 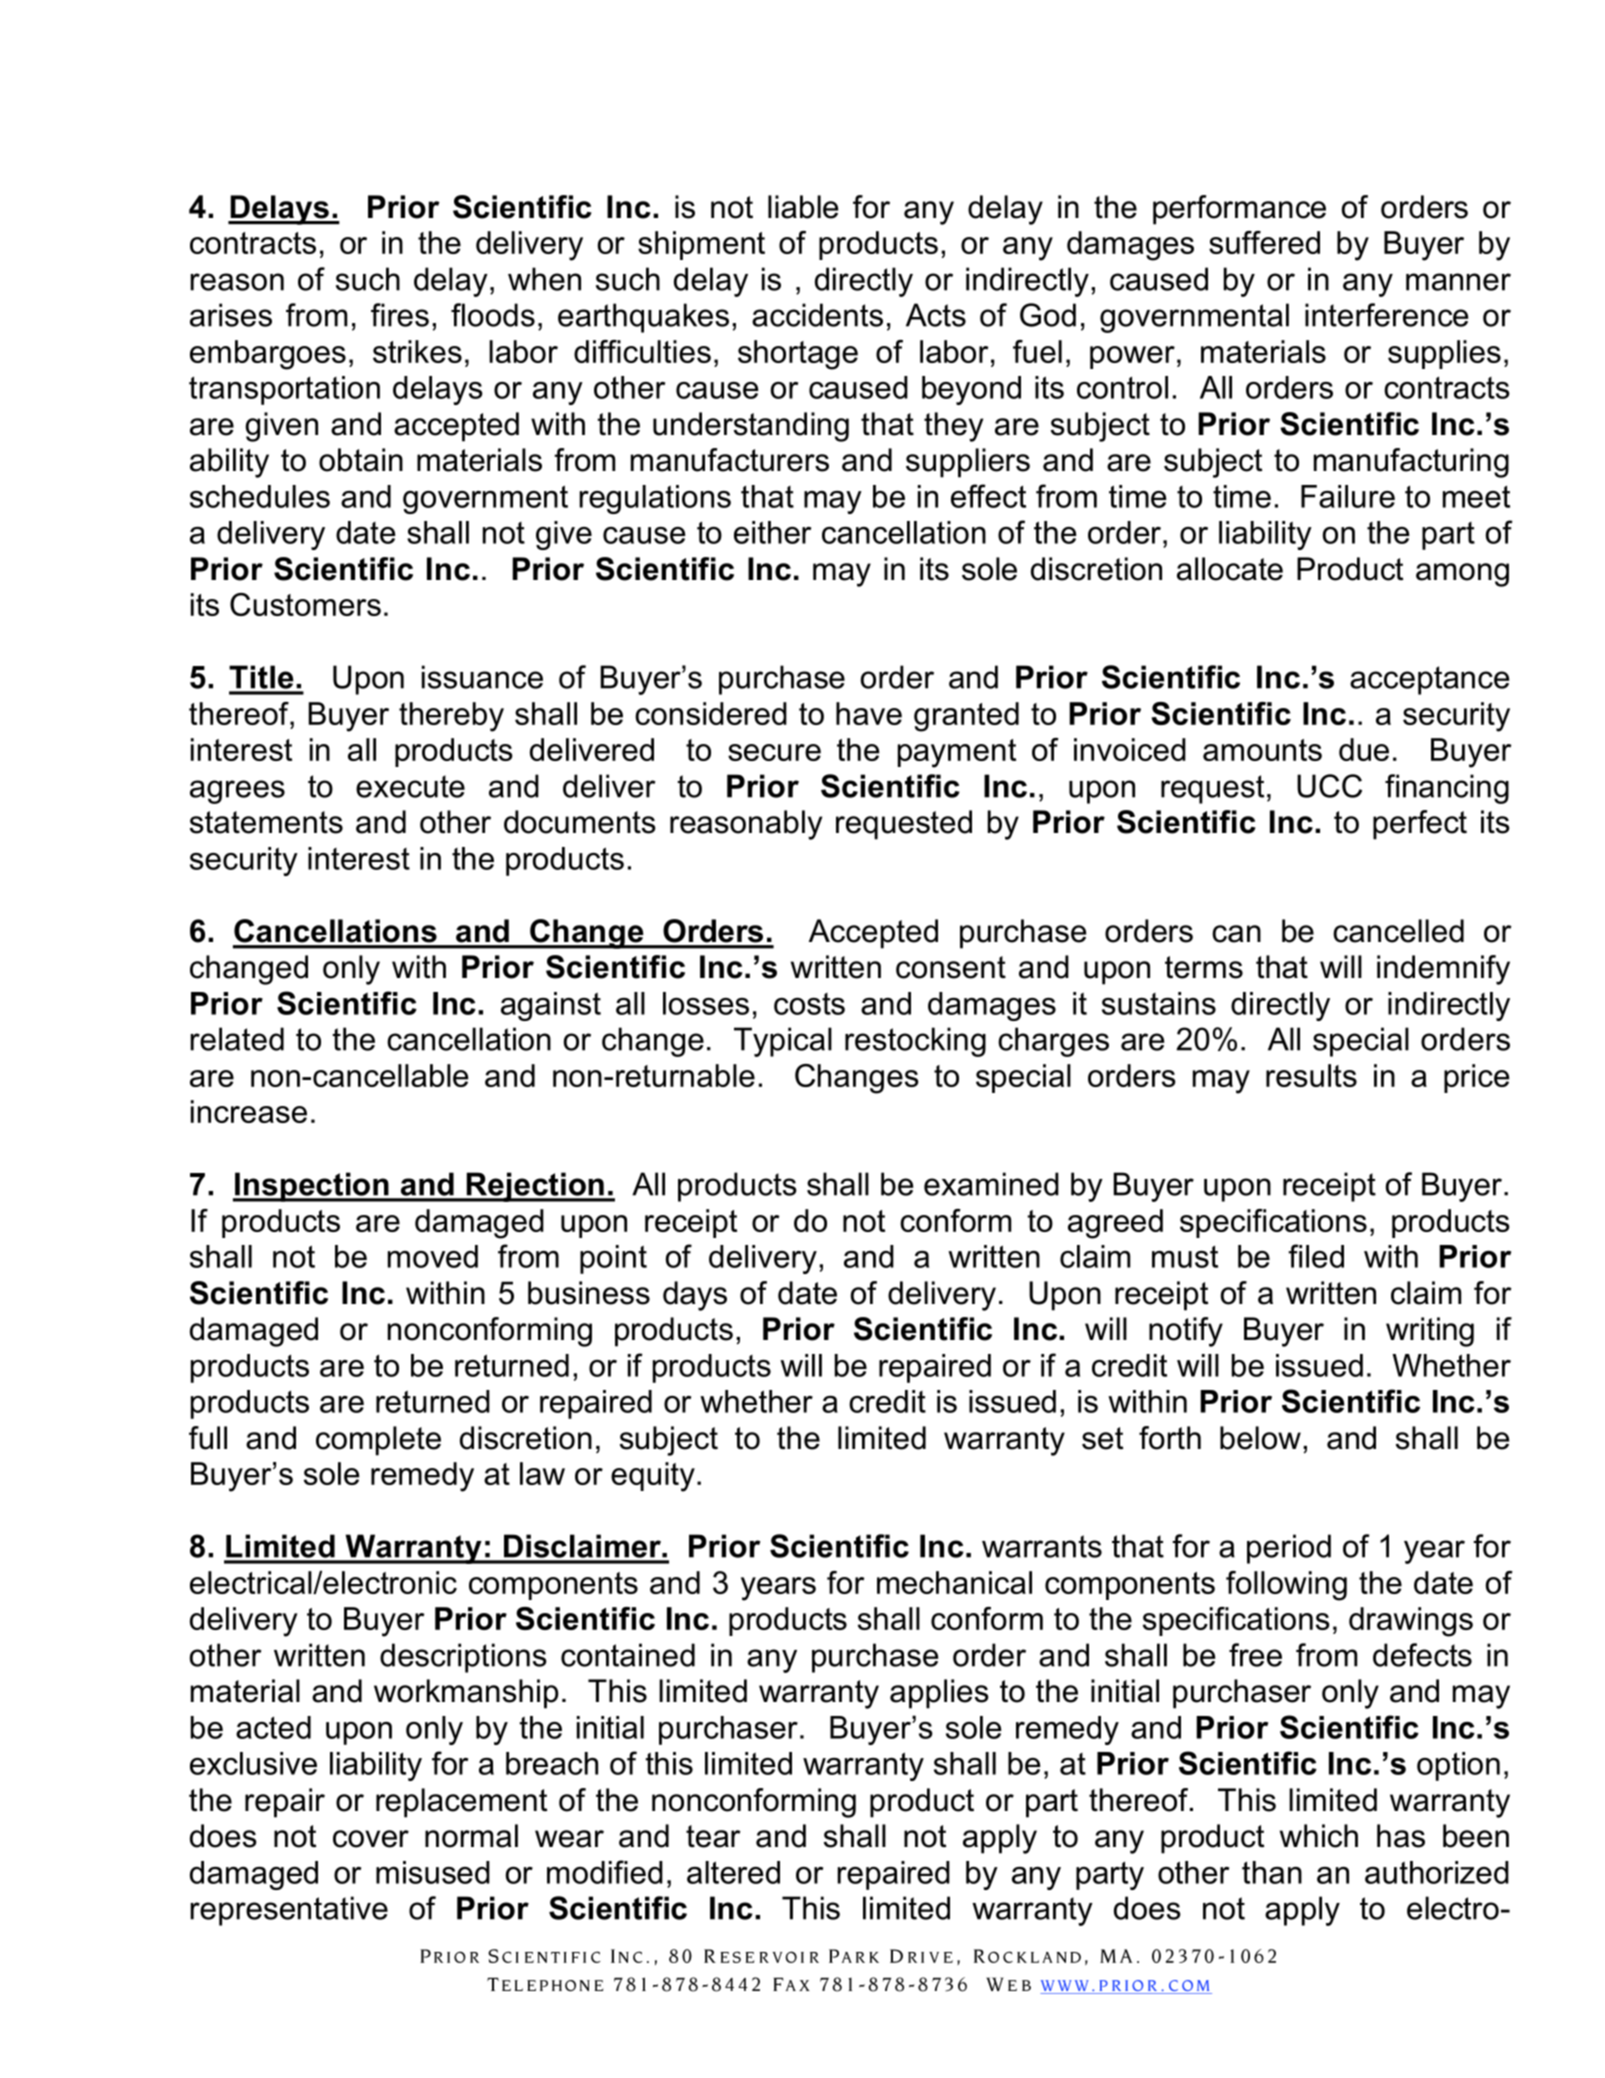 What do you see at coordinates (817, 315) in the screenshot?
I see `accidents` at bounding box center [817, 315].
